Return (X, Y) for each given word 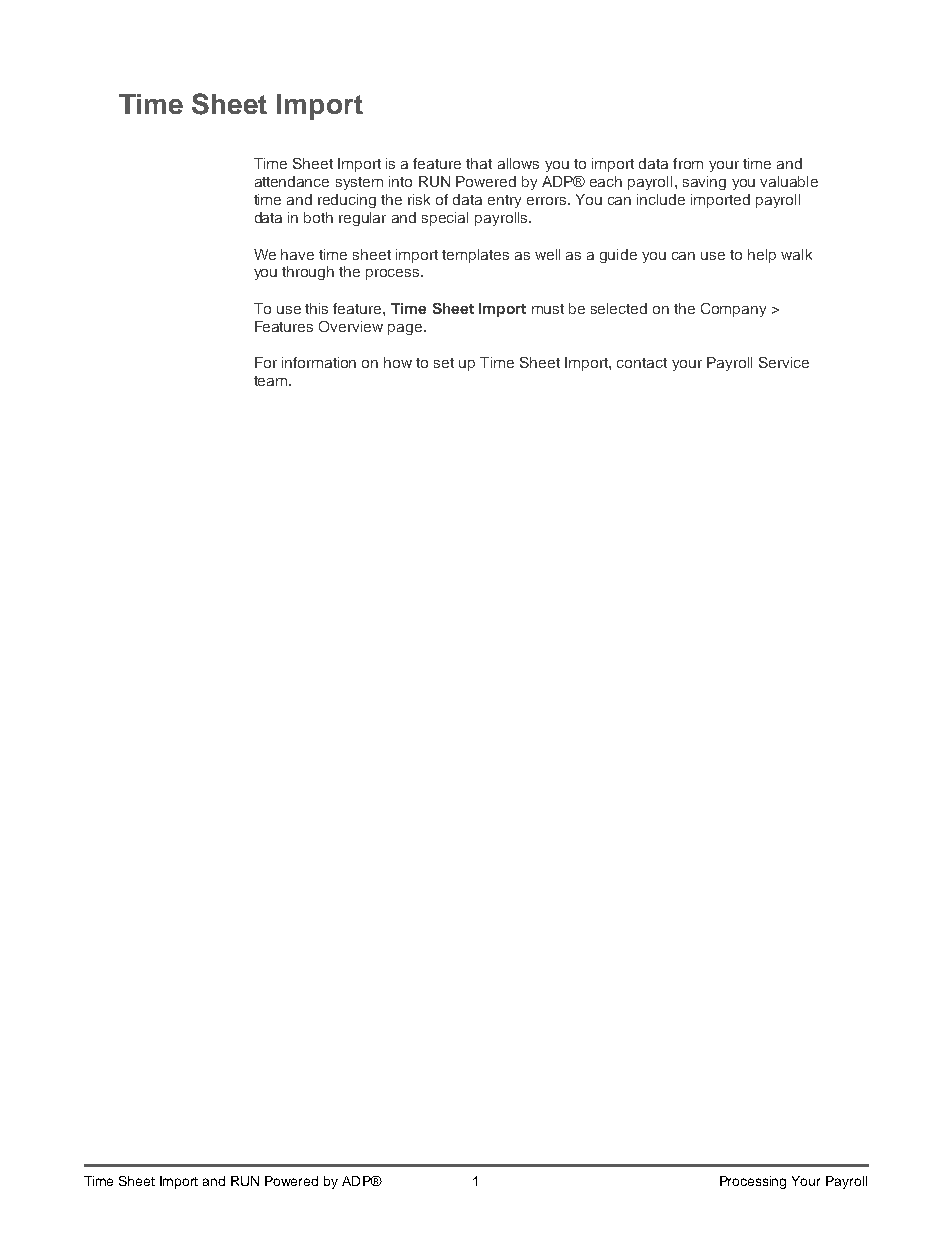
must (548, 309)
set (444, 363)
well (547, 254)
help (762, 256)
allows (518, 163)
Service (784, 362)
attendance (292, 181)
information (319, 362)
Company (733, 310)
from (688, 163)
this (316, 308)
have (297, 254)
